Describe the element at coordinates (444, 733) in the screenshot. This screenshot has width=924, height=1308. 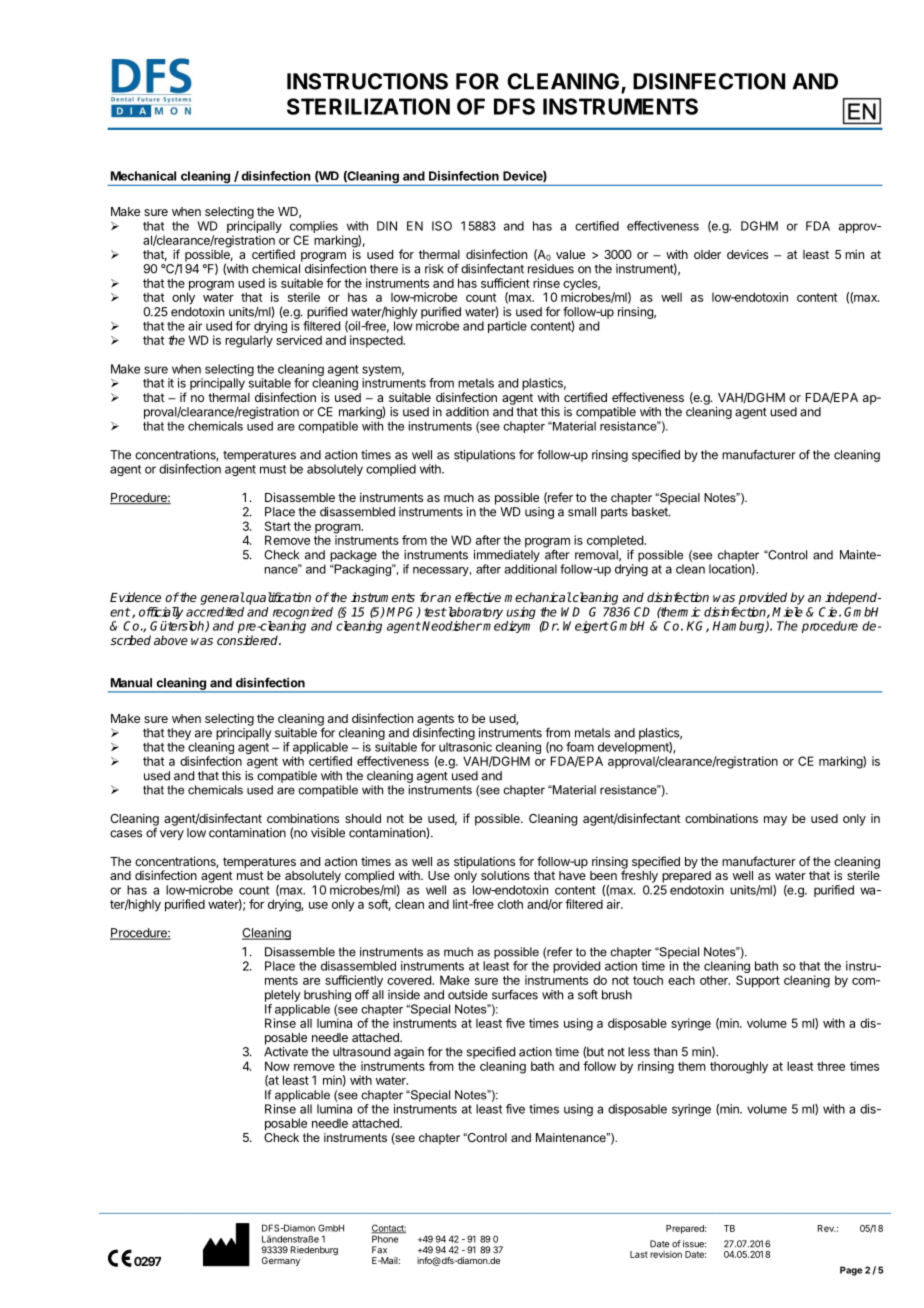
I see `disinfecting` at that location.
